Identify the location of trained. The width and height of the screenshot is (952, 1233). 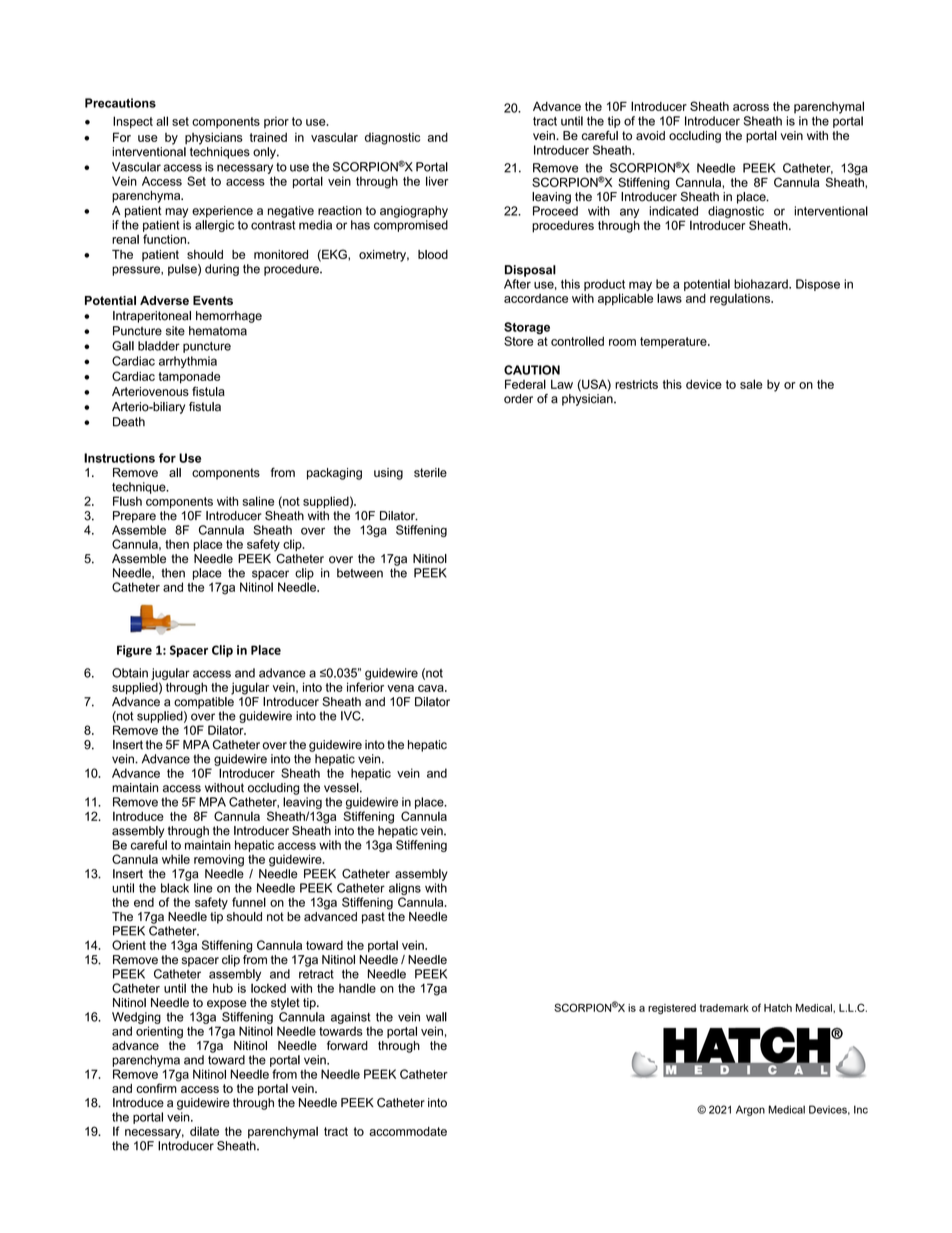
(268, 137).
